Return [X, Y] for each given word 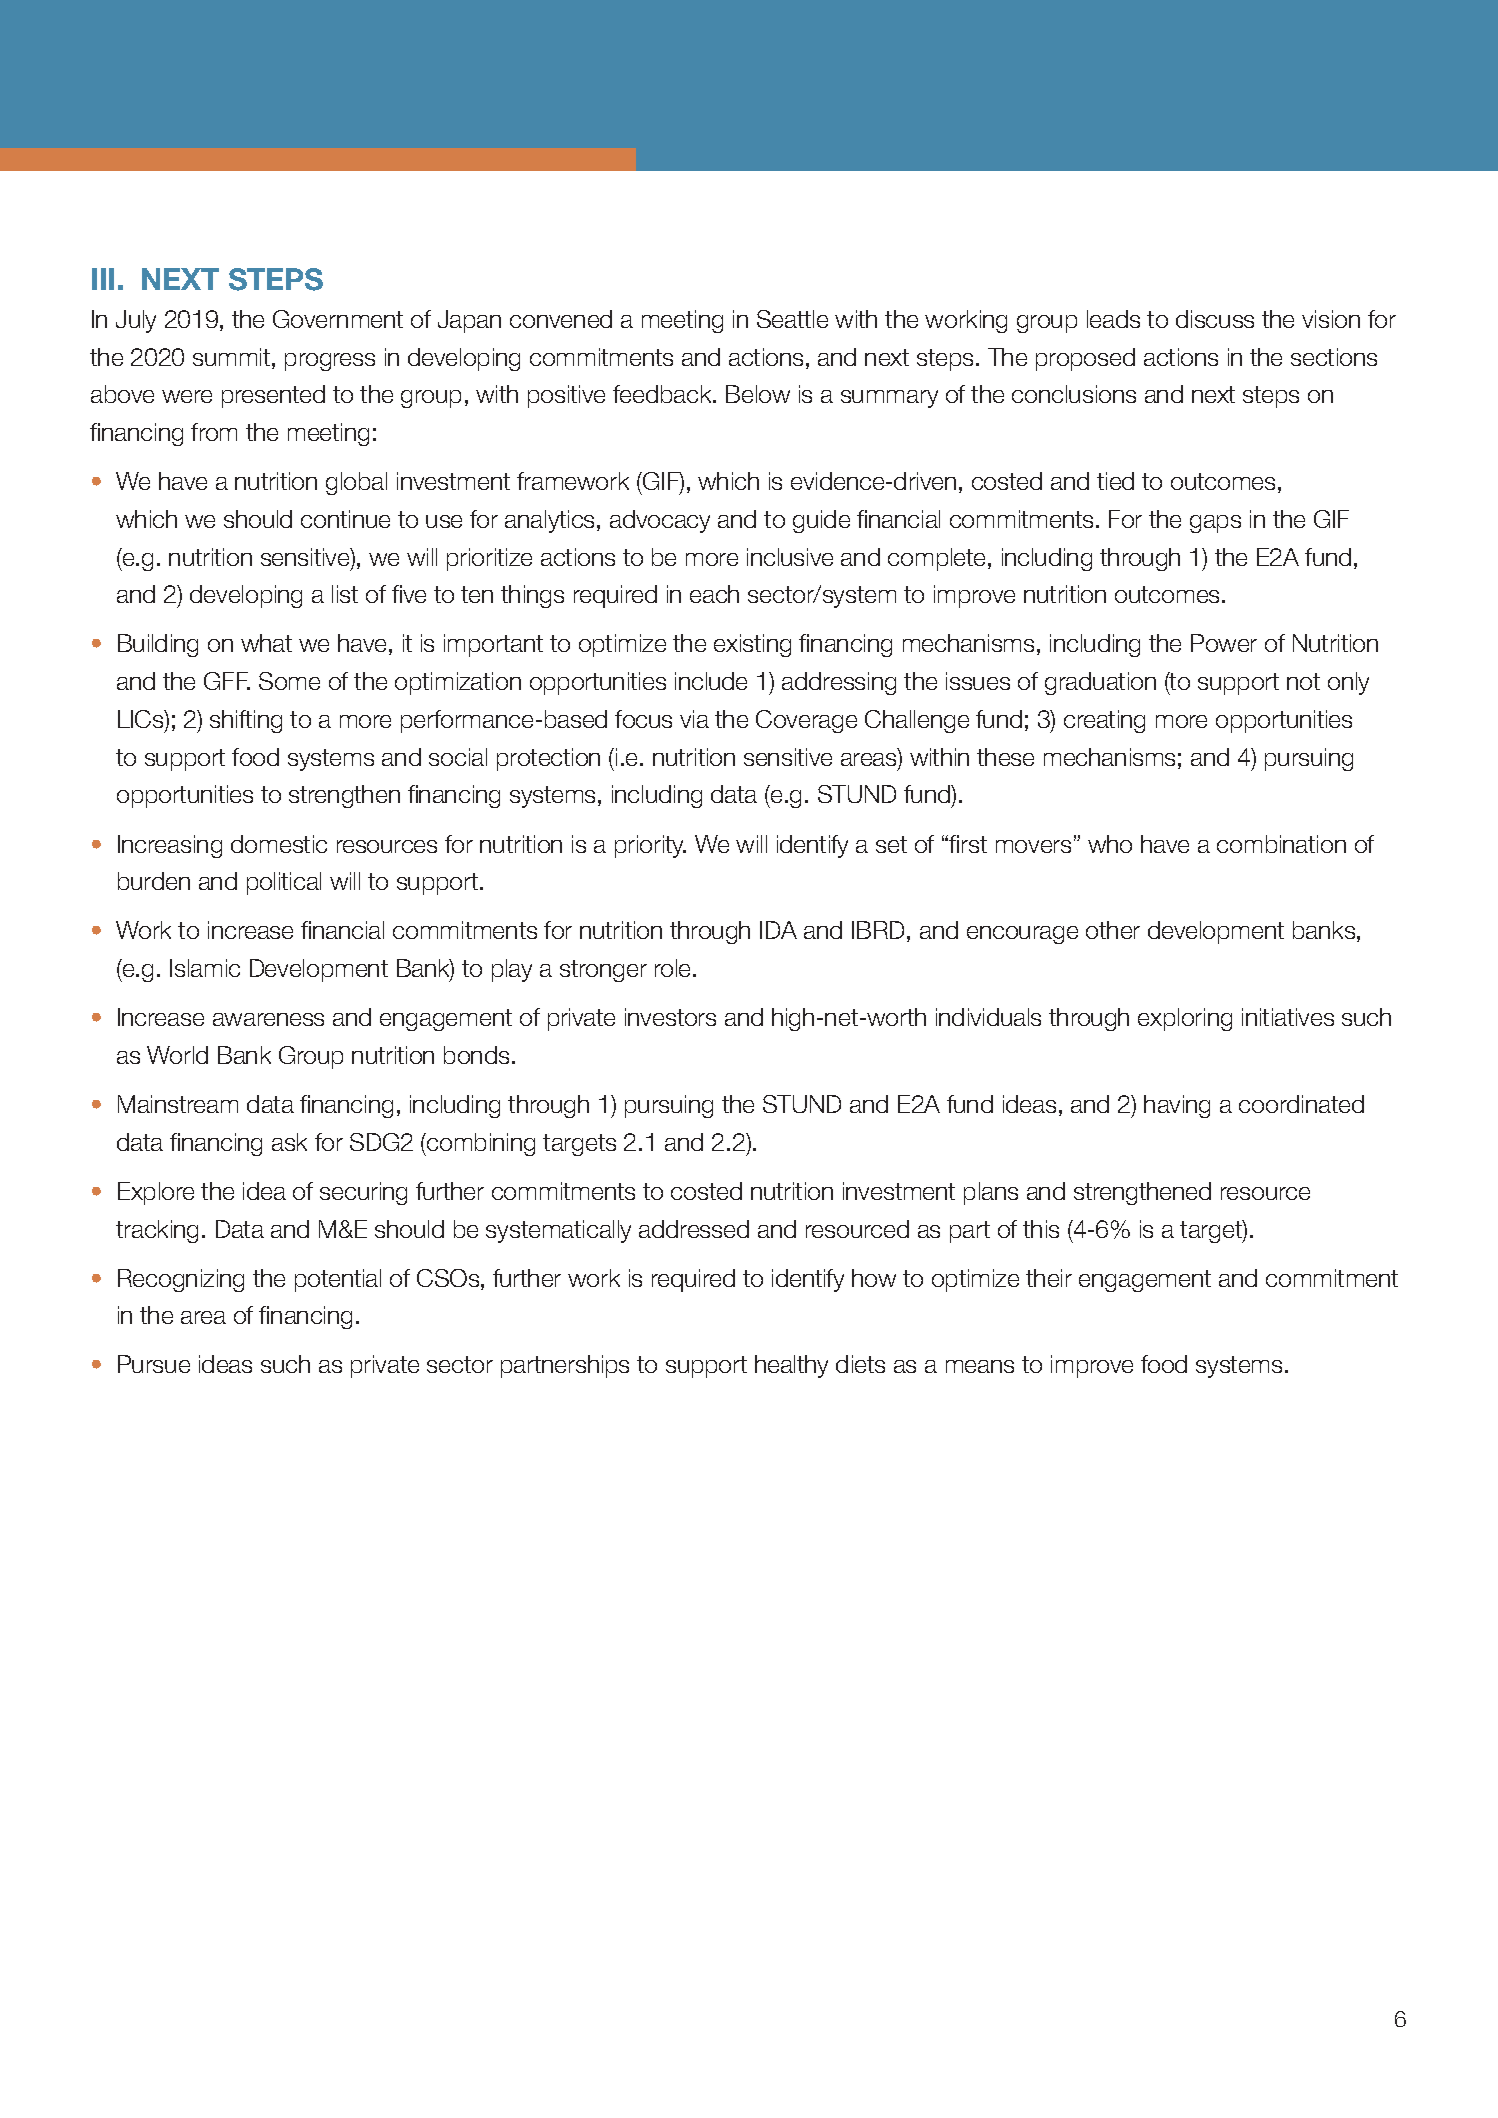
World [177, 1055]
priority [650, 846]
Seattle [792, 319]
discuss [1215, 319]
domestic [279, 844]
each [714, 594]
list [345, 594]
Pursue [154, 1364]
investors [670, 1017]
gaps [1215, 524]
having [1177, 1106]
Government [338, 319]
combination [1281, 844]
